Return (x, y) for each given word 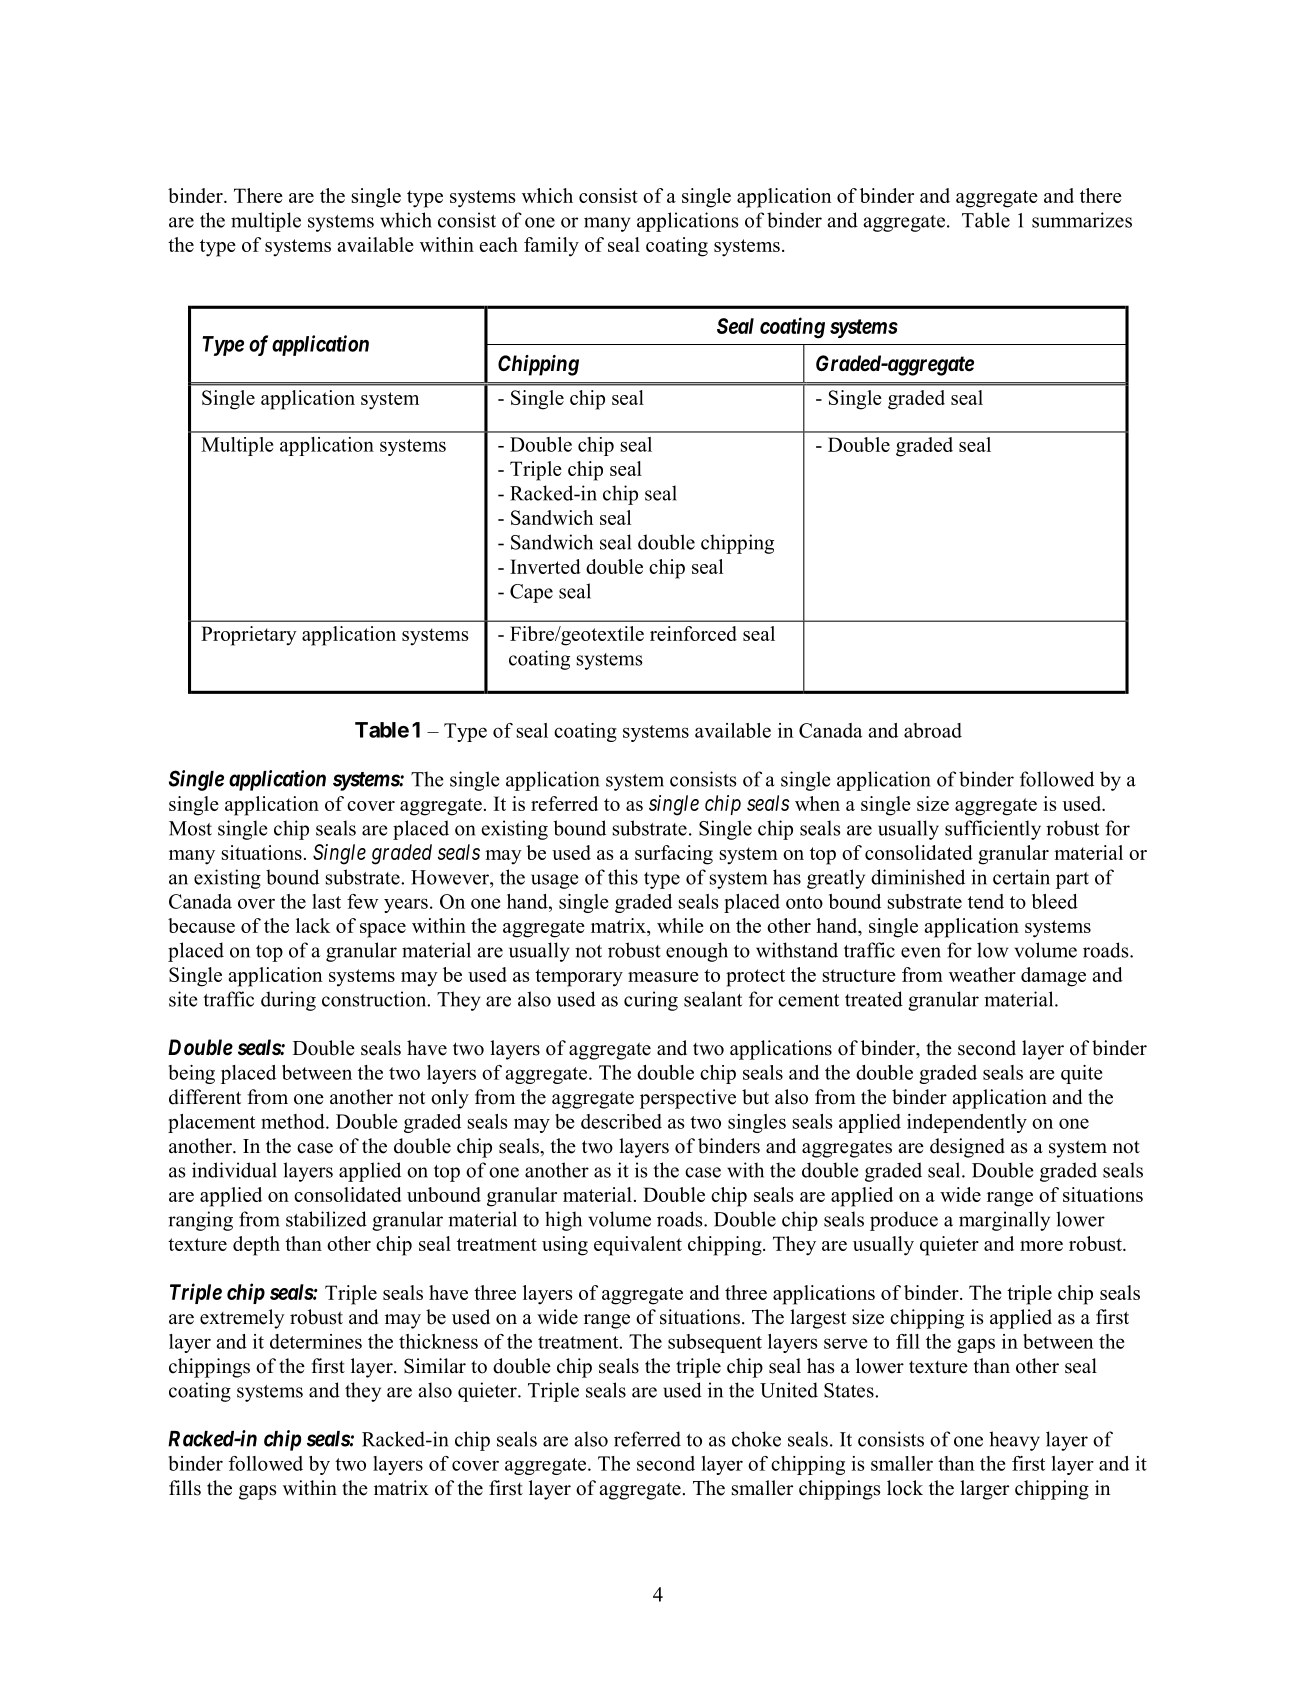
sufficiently (993, 830)
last (326, 901)
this (623, 877)
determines (316, 1341)
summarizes (1082, 220)
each (498, 244)
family (551, 247)
